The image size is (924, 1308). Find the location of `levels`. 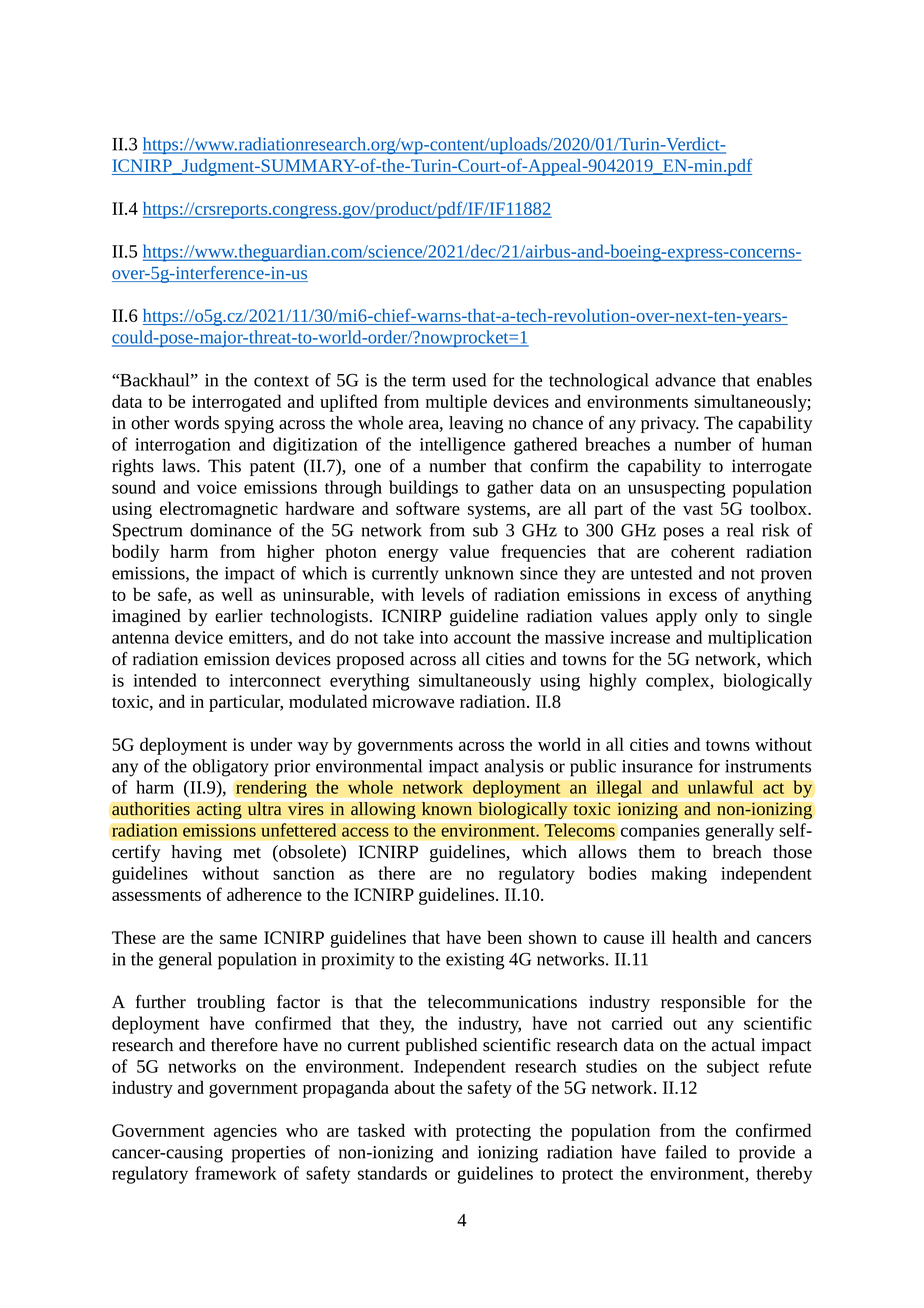

levels is located at coordinates (443, 594).
